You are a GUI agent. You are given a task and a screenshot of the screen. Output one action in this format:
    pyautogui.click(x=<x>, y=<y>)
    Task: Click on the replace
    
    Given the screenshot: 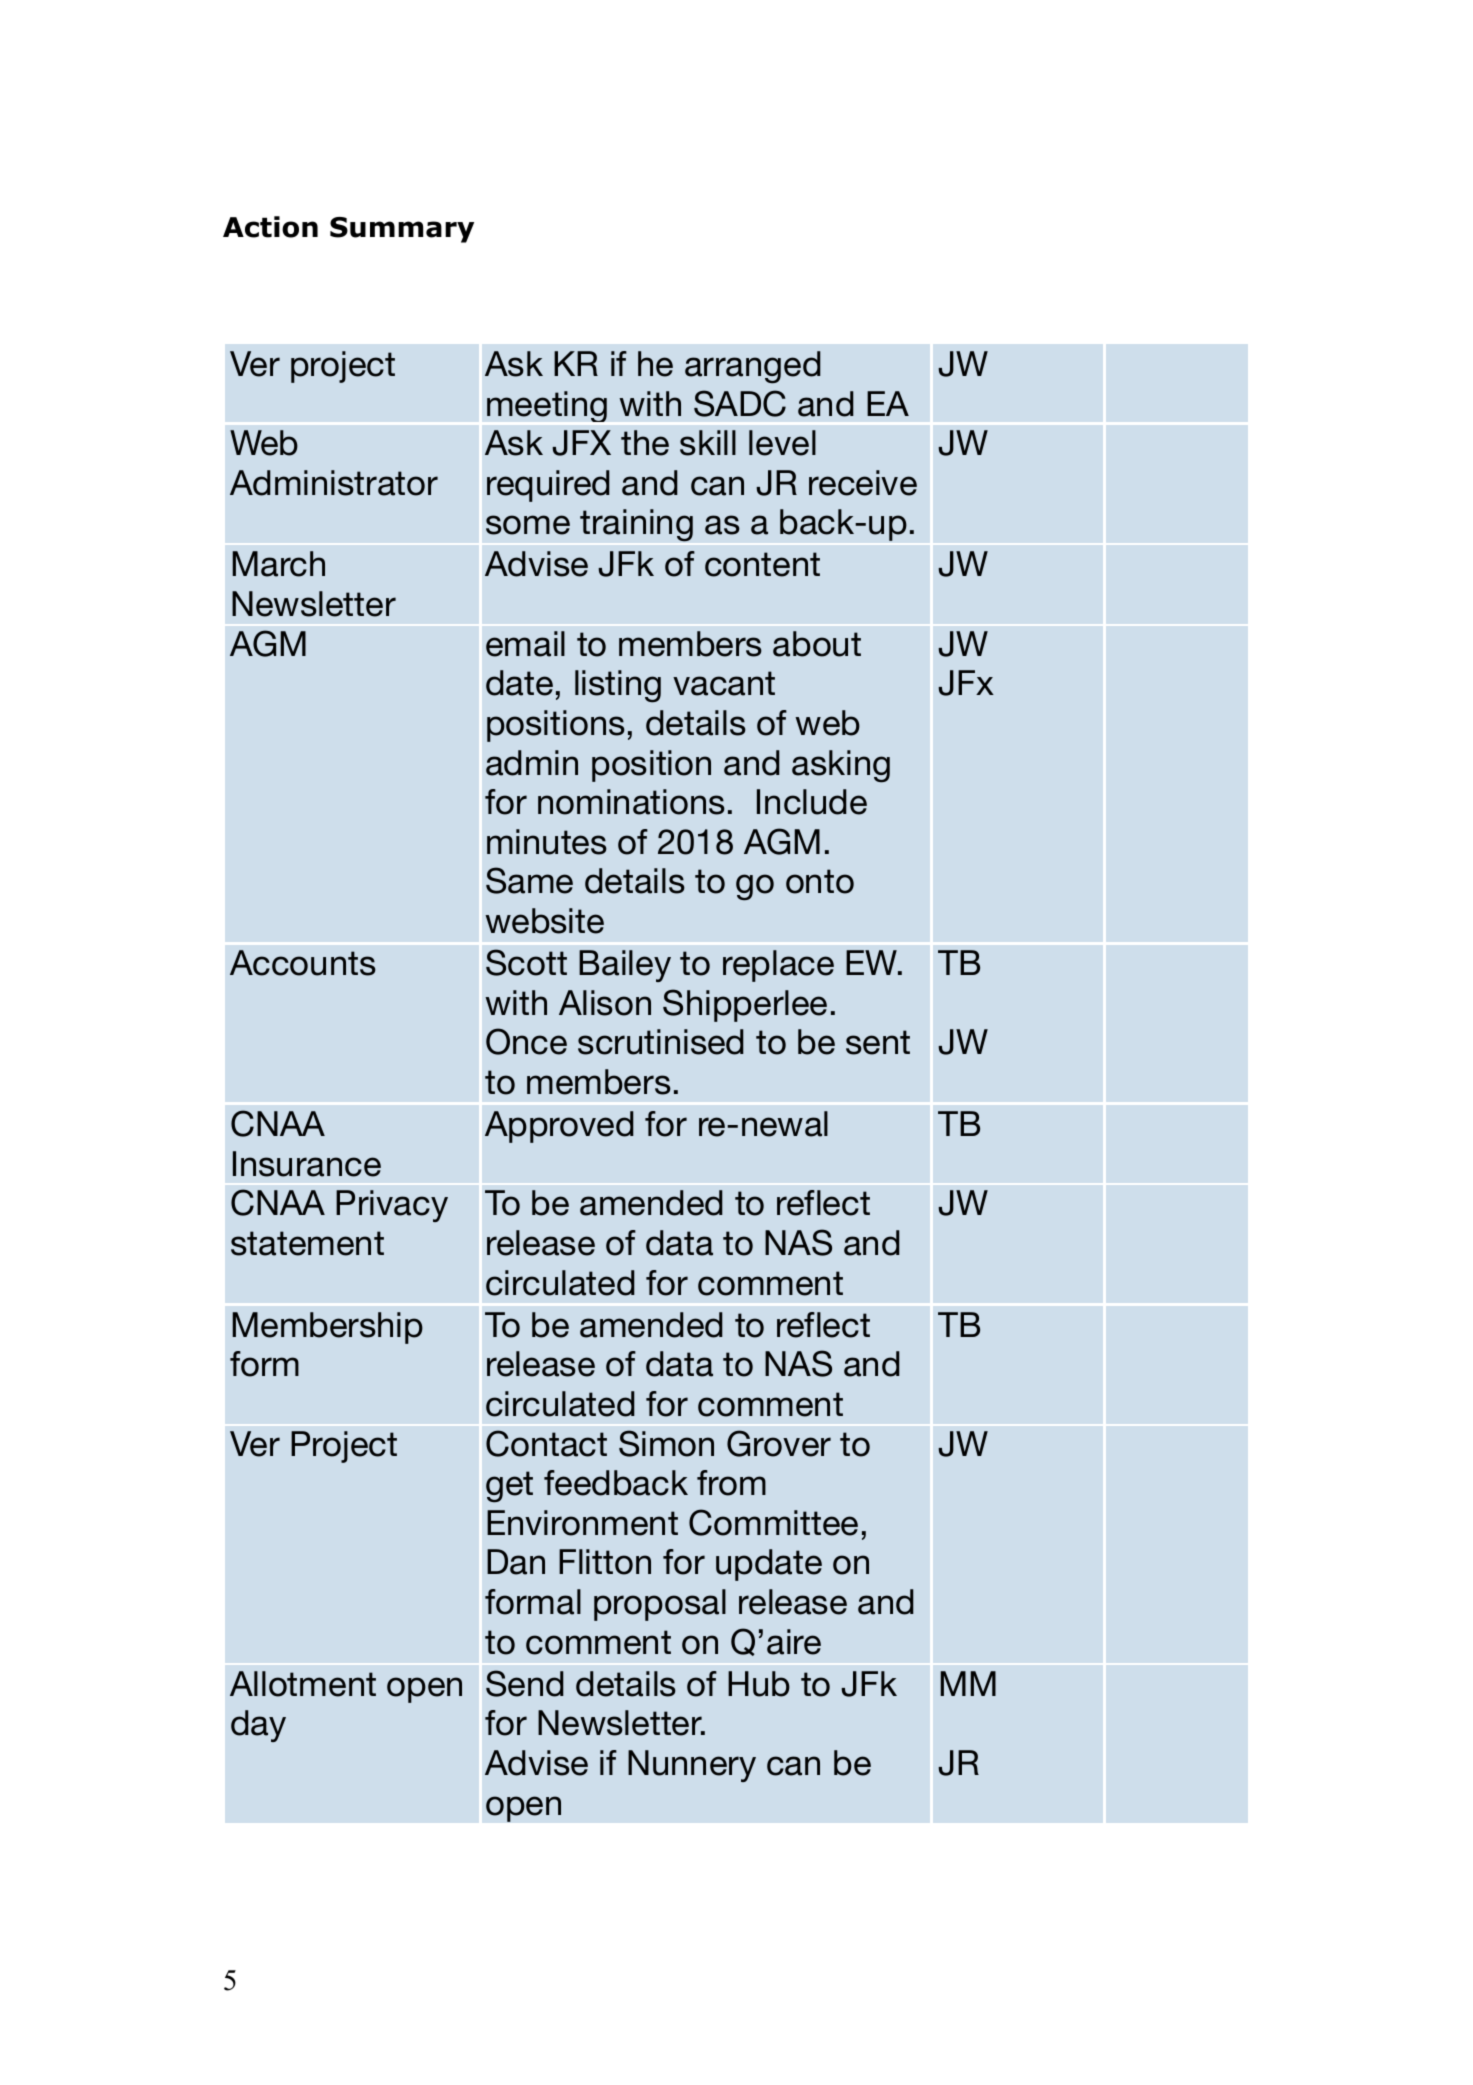 What is the action you would take?
    pyautogui.click(x=778, y=966)
